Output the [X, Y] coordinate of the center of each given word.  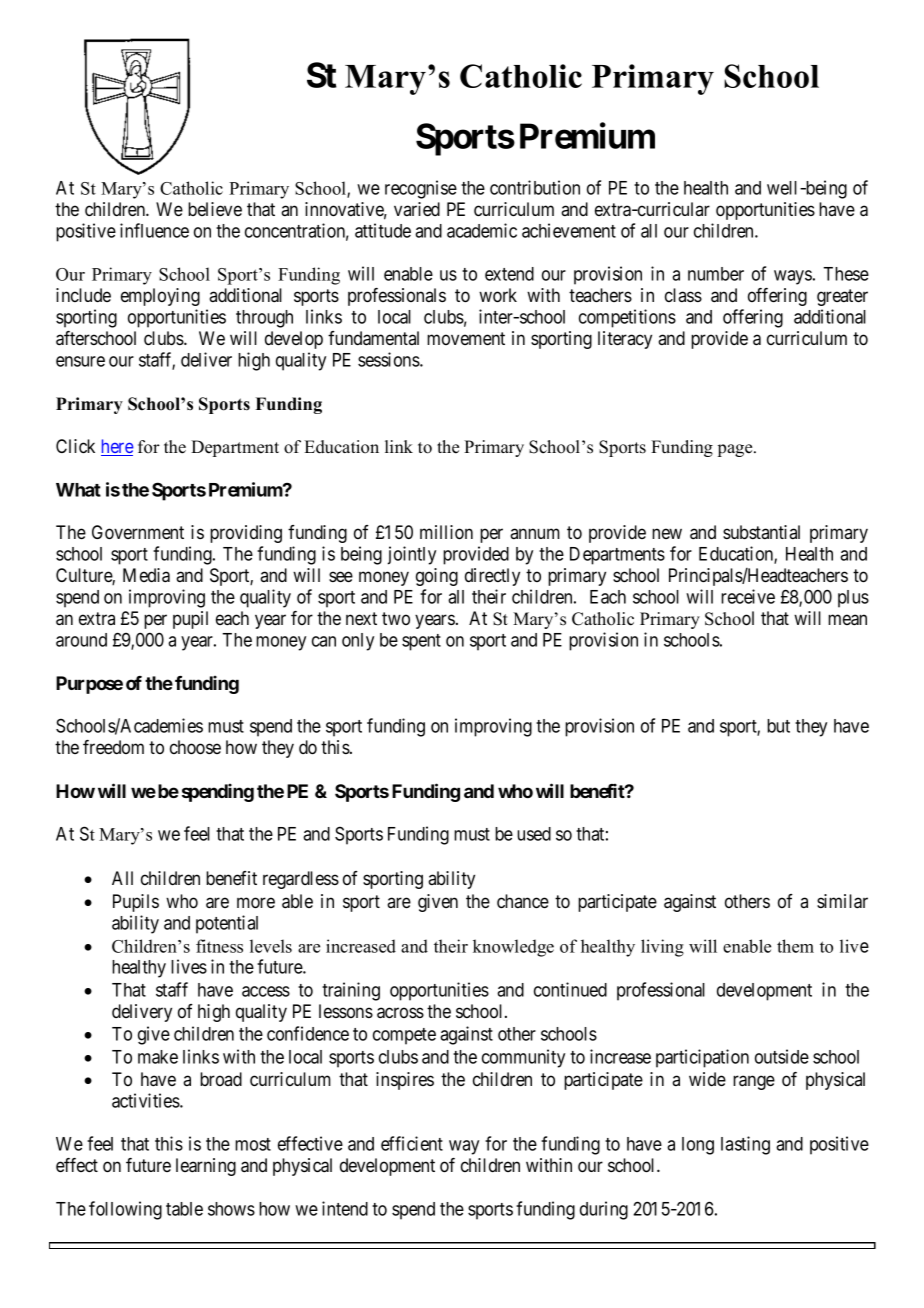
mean [847, 620]
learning [206, 1167]
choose [195, 747]
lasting [745, 1145]
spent [421, 642]
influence [154, 230]
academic [482, 230]
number [716, 274]
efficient [412, 1143]
